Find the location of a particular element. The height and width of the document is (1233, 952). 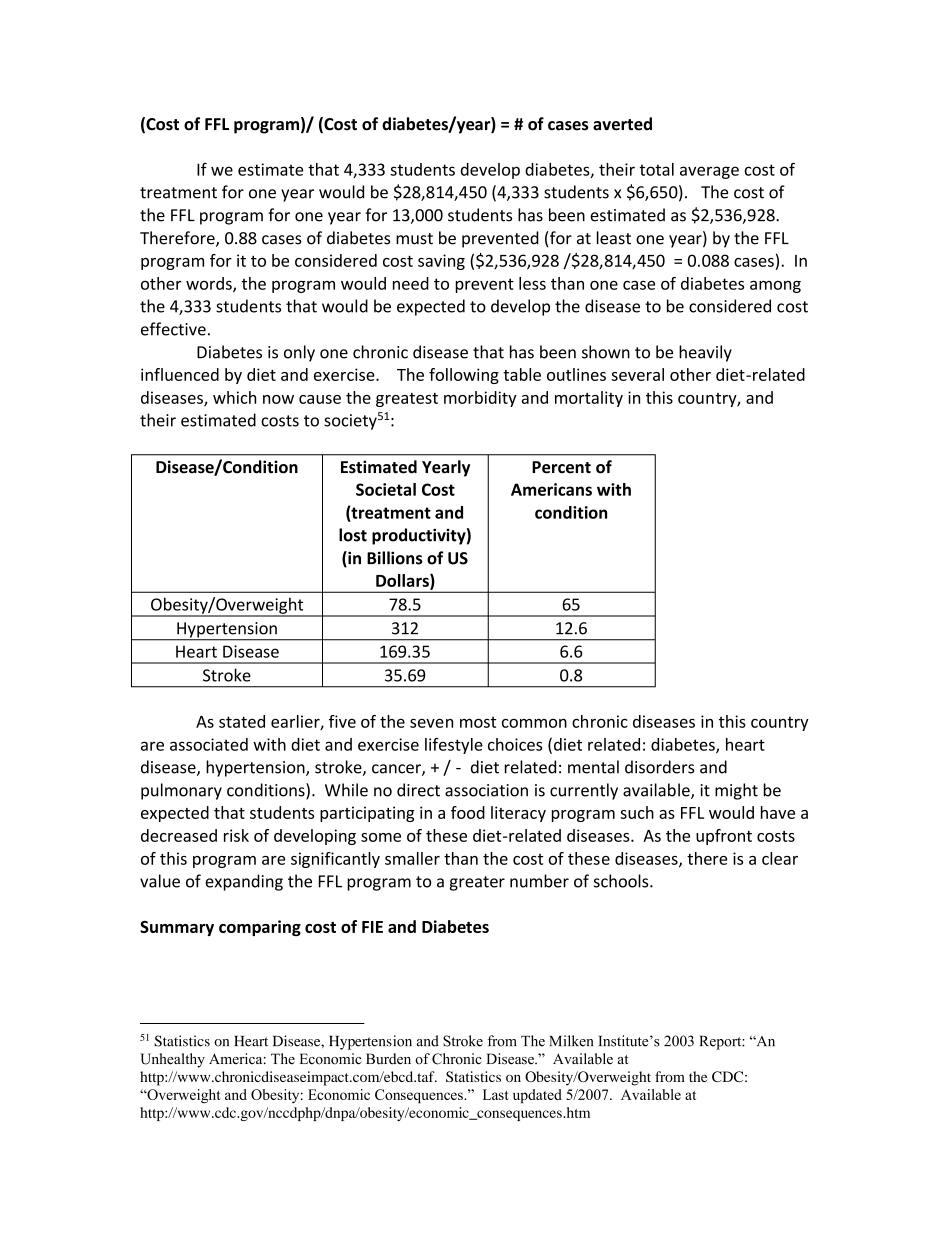

disorders is located at coordinates (659, 767).
